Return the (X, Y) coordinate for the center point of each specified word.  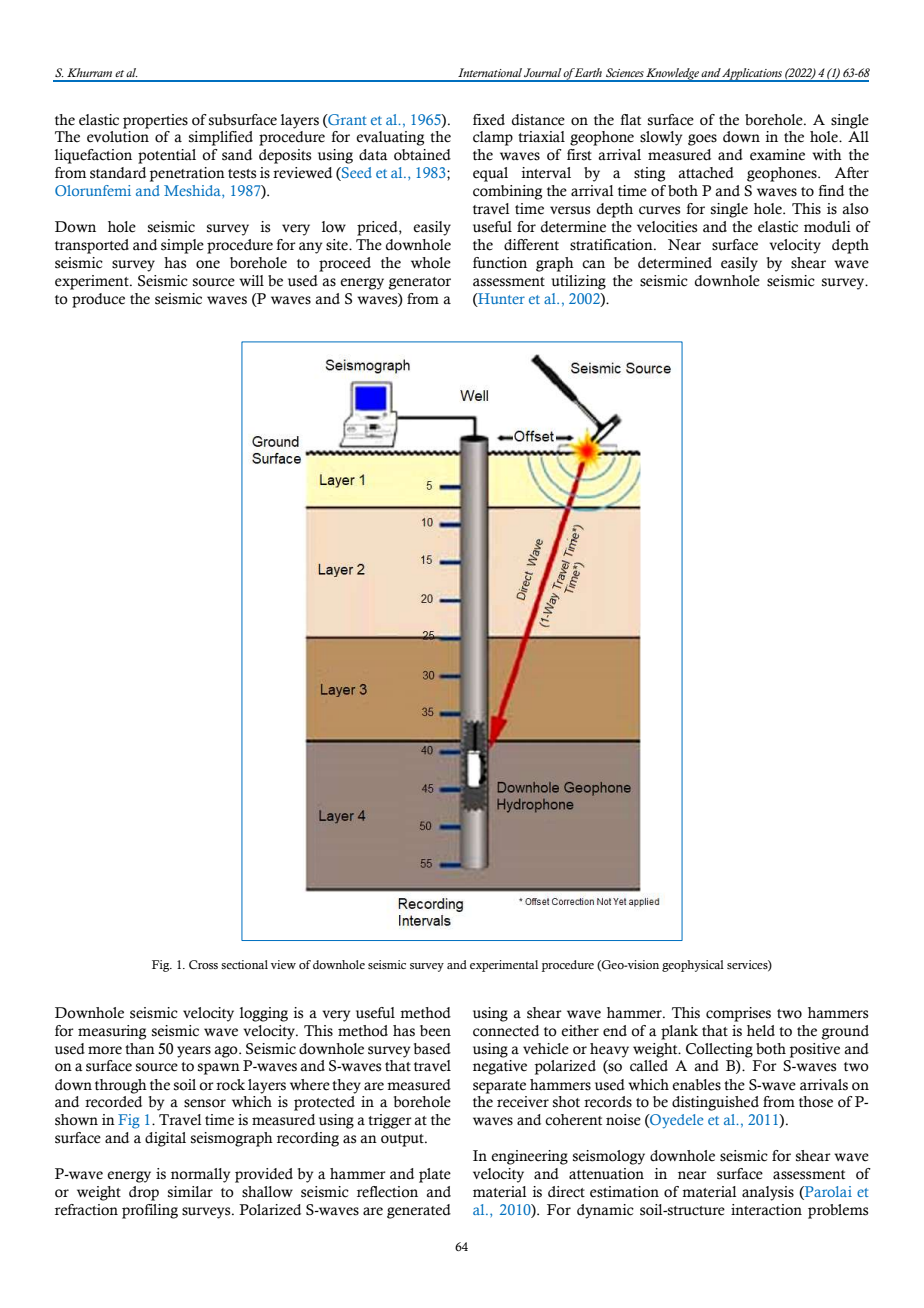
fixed (489, 120)
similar (190, 1192)
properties (155, 121)
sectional (244, 964)
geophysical (693, 966)
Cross (203, 964)
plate (435, 1175)
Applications (752, 75)
